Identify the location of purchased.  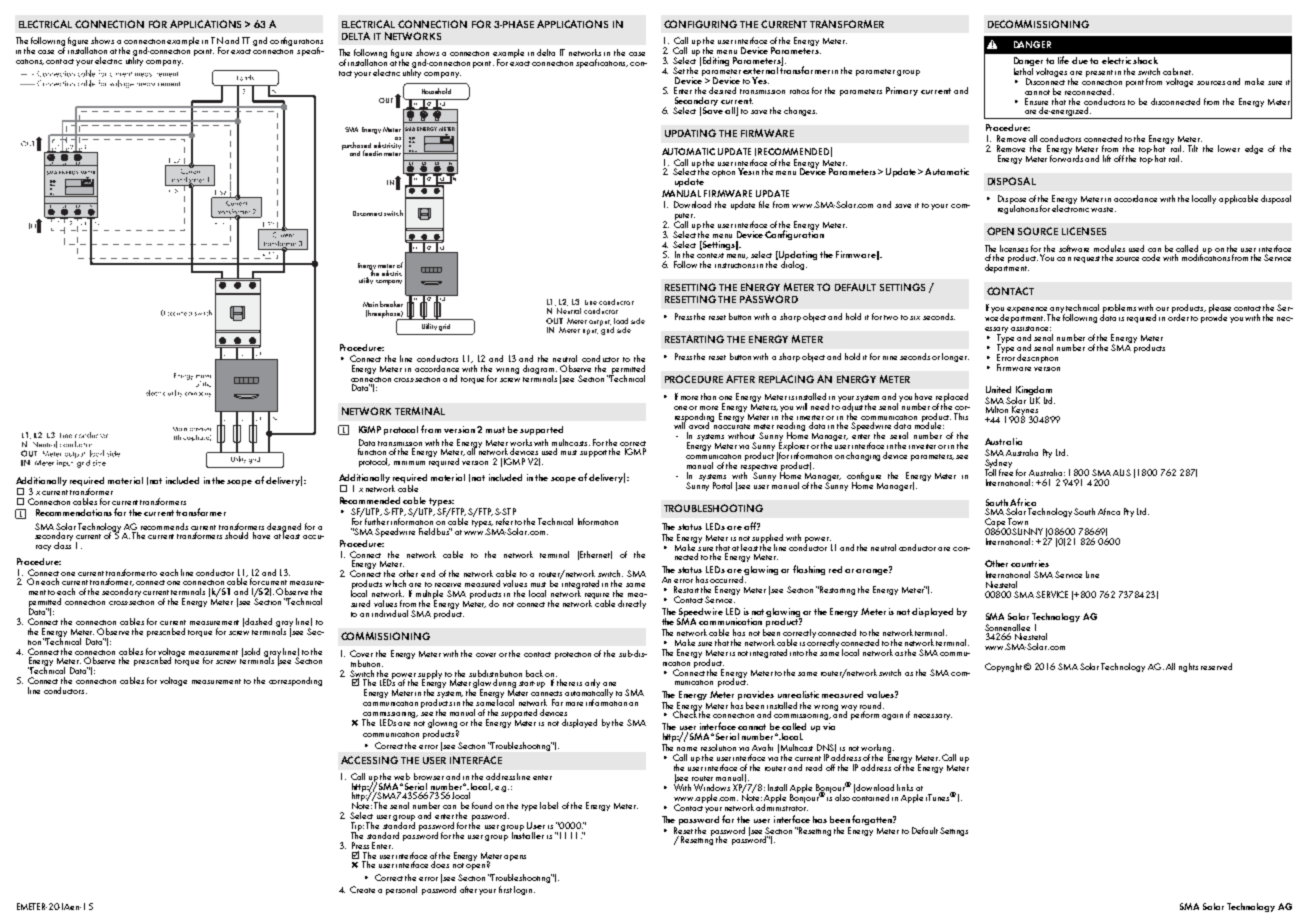
(356, 147).
